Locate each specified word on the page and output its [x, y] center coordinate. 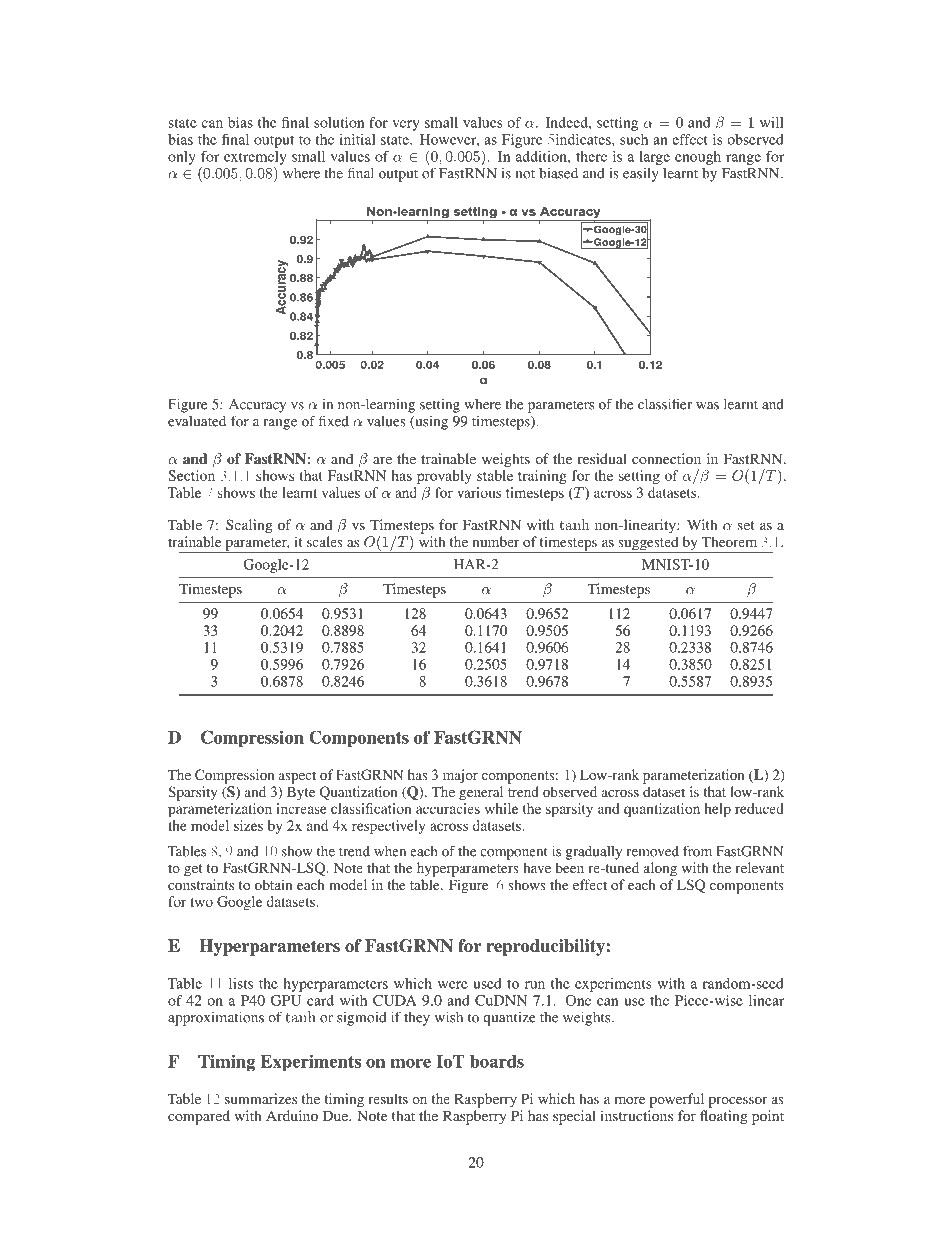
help [718, 810]
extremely [255, 158]
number [496, 541]
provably [444, 477]
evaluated [197, 421]
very [405, 125]
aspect [297, 777]
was [707, 406]
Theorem [729, 541]
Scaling [249, 526]
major [460, 776]
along [660, 869]
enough [698, 158]
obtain [274, 884]
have [537, 867]
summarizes [261, 1098]
